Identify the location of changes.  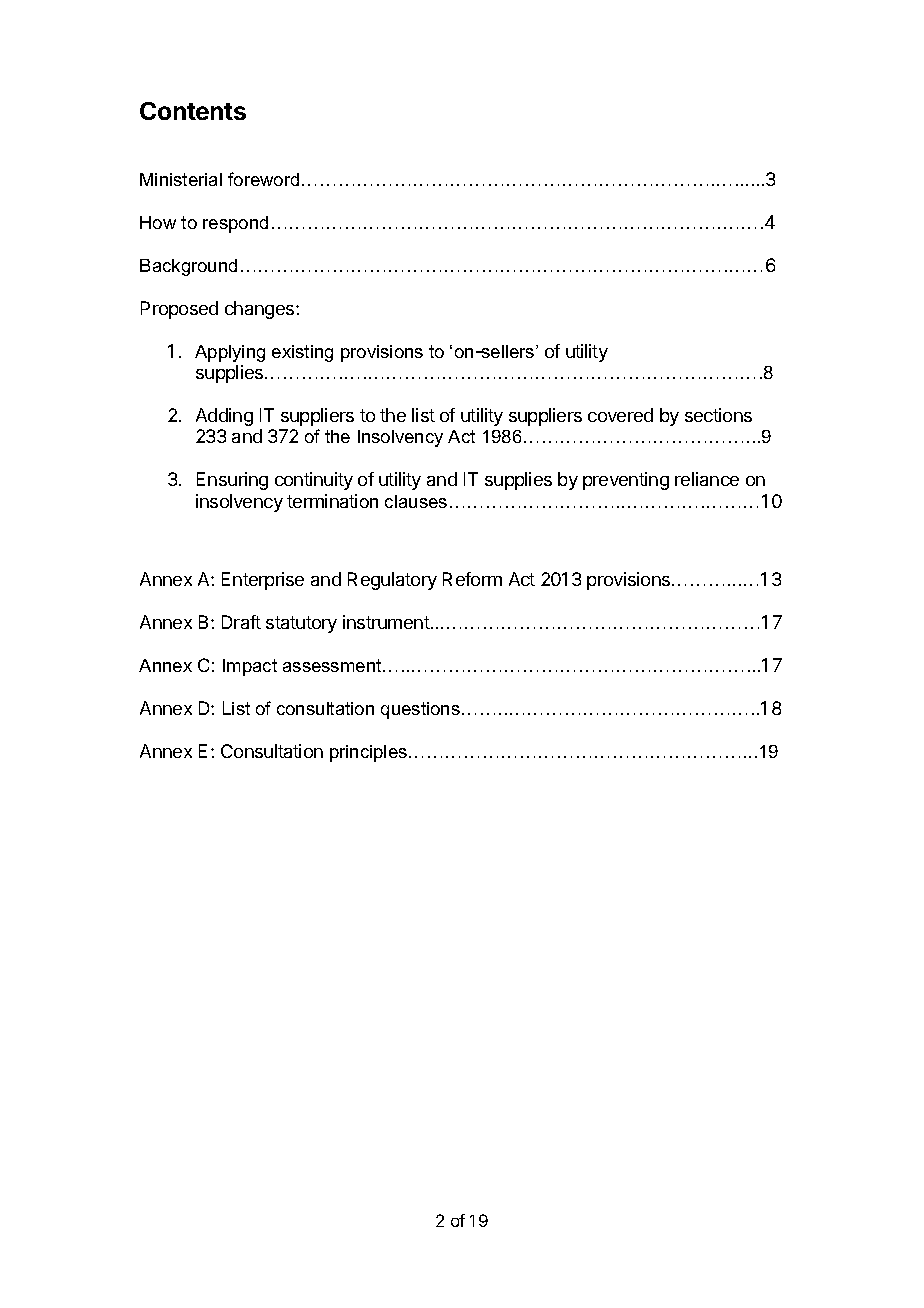
(261, 310).
